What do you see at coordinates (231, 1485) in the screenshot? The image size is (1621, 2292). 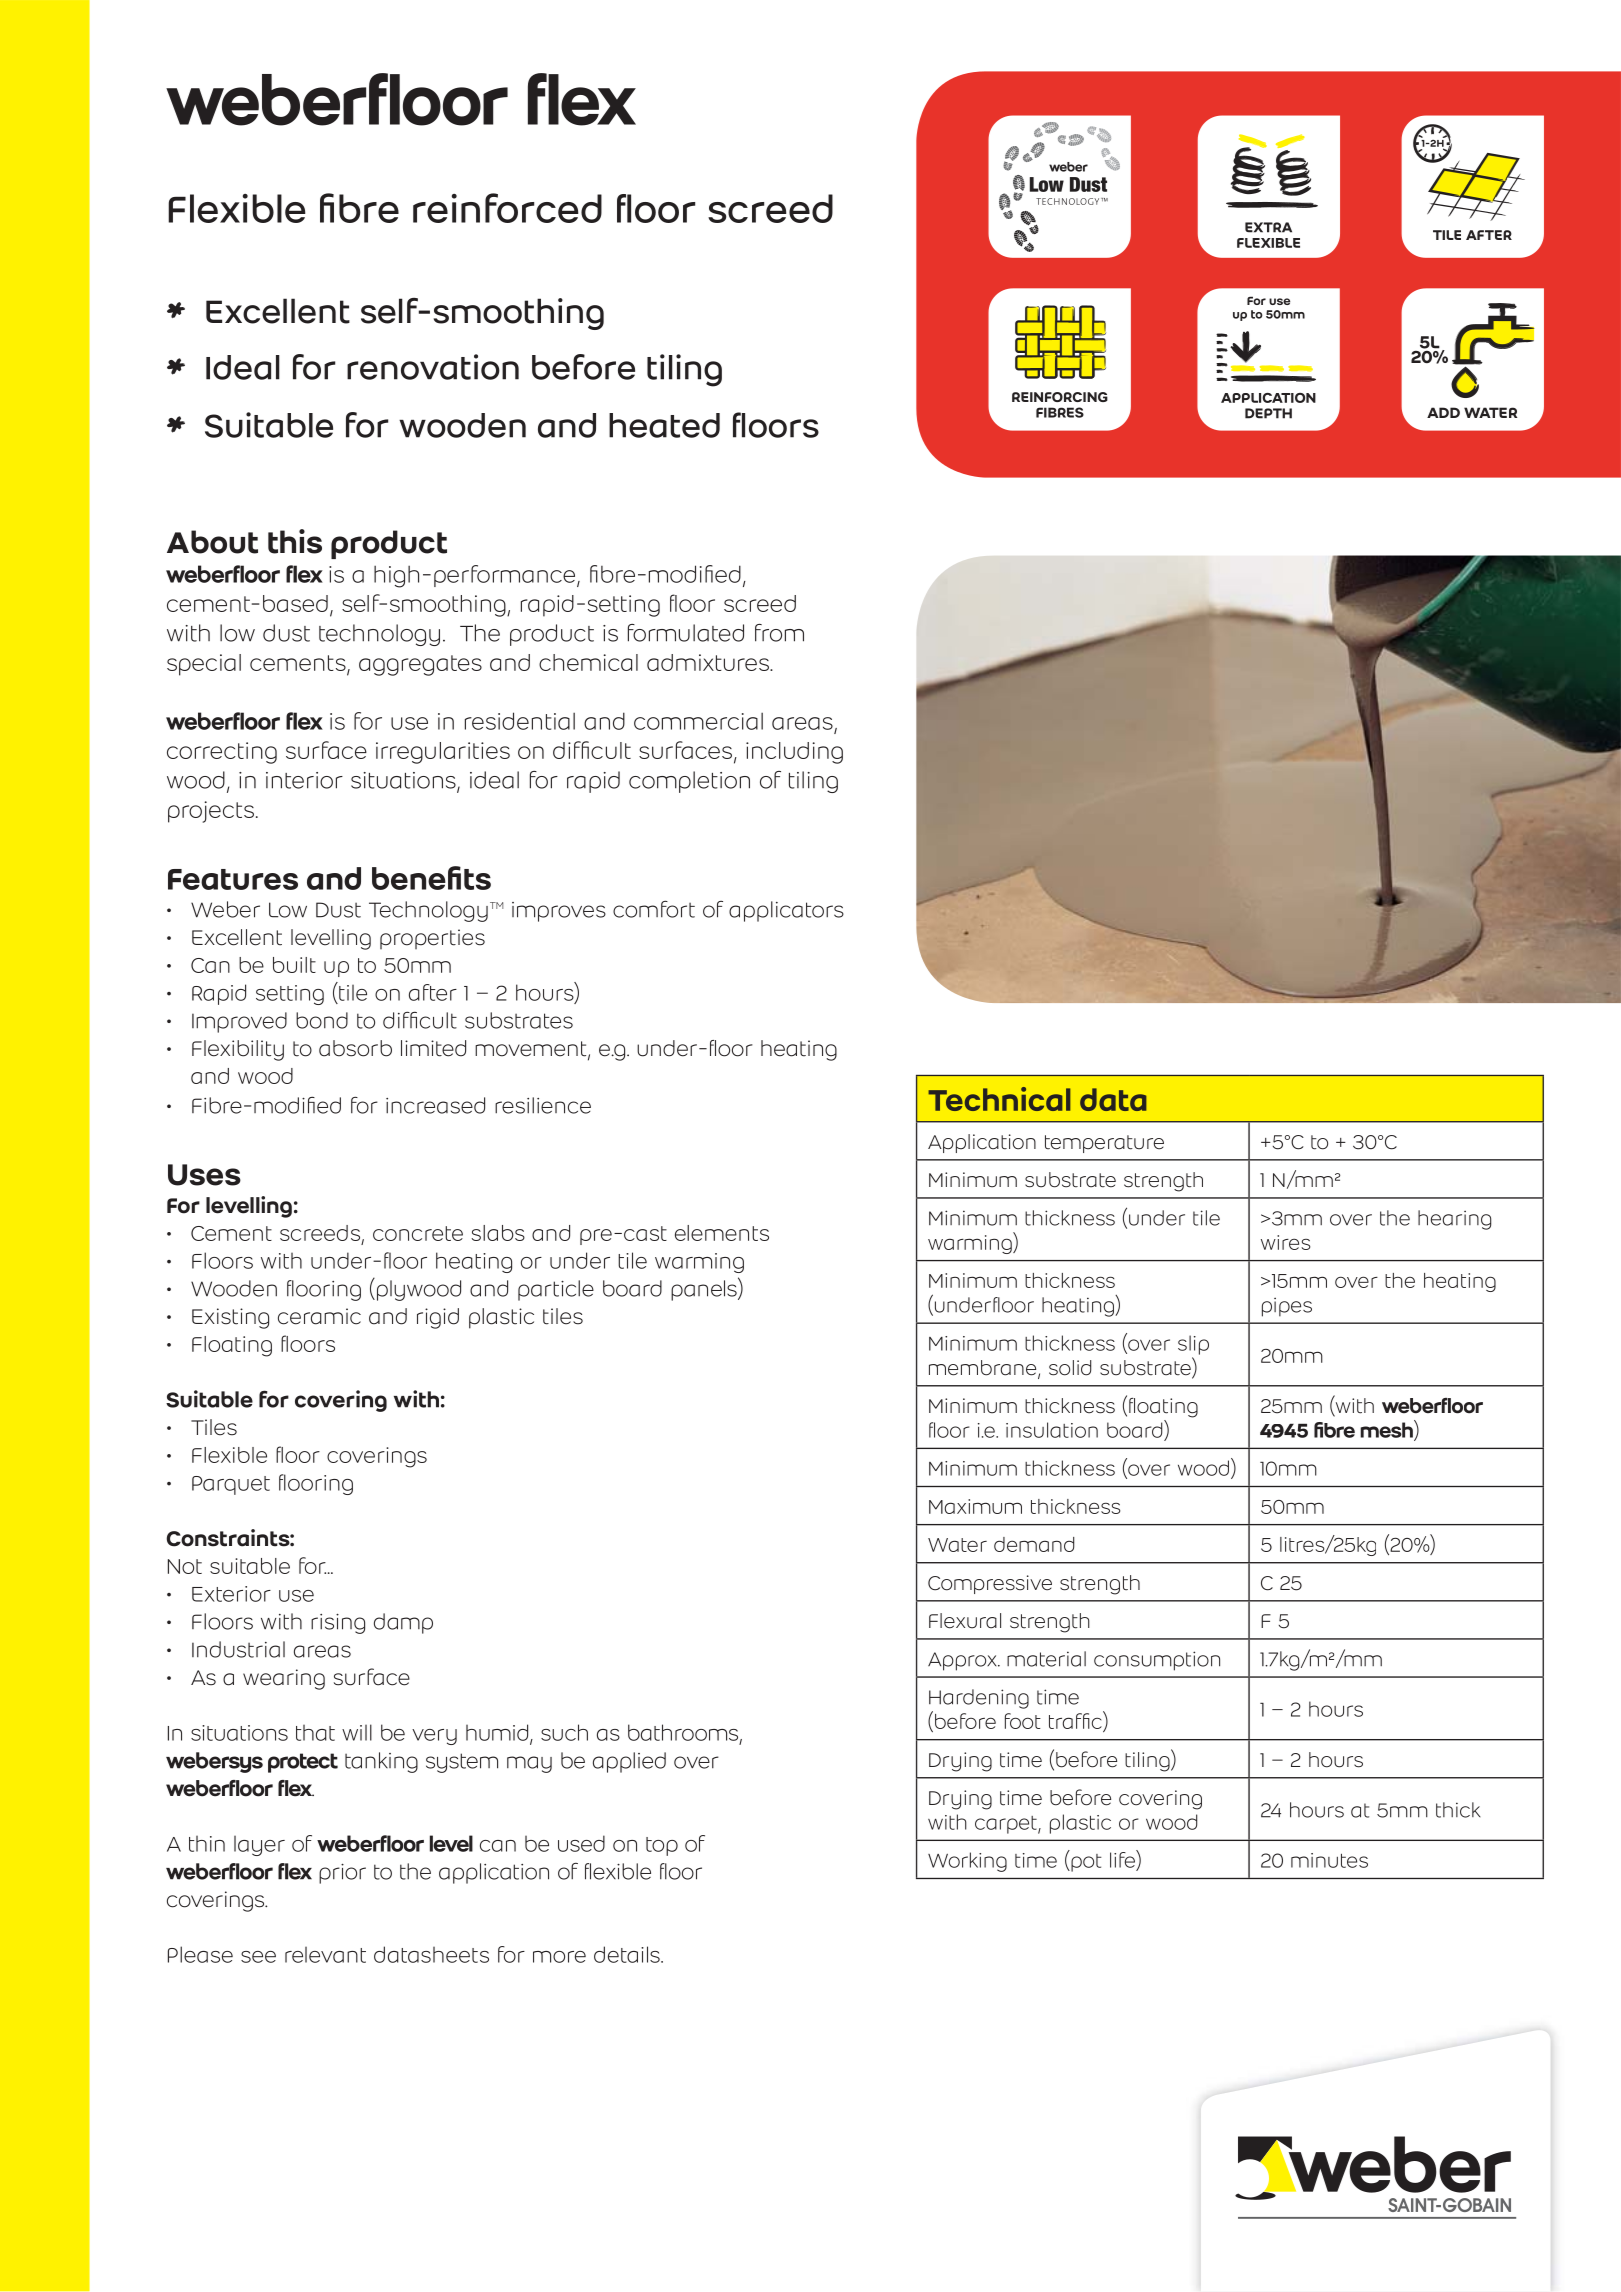 I see `Parquet` at bounding box center [231, 1485].
